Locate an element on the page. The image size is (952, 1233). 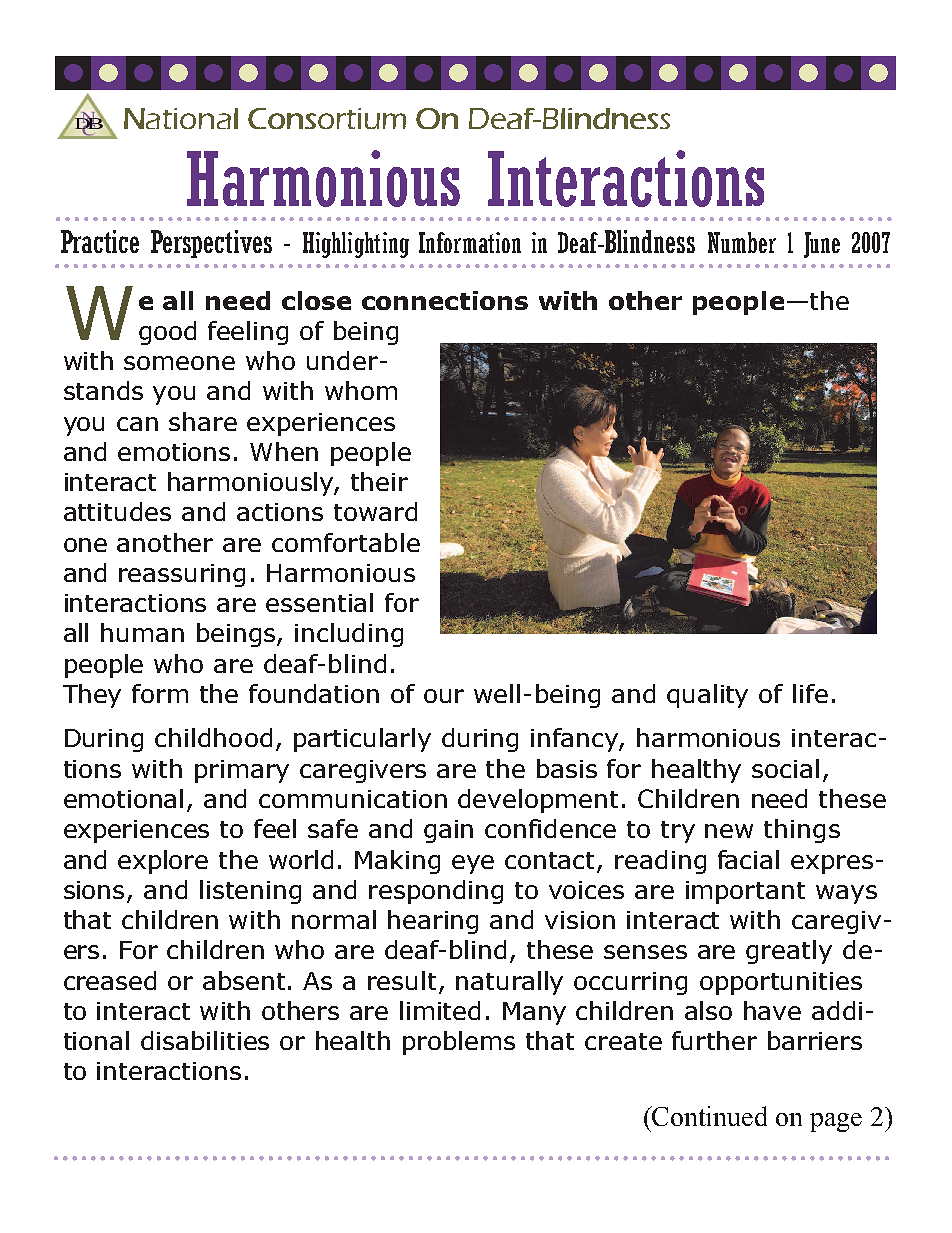
Number is located at coordinates (742, 242).
